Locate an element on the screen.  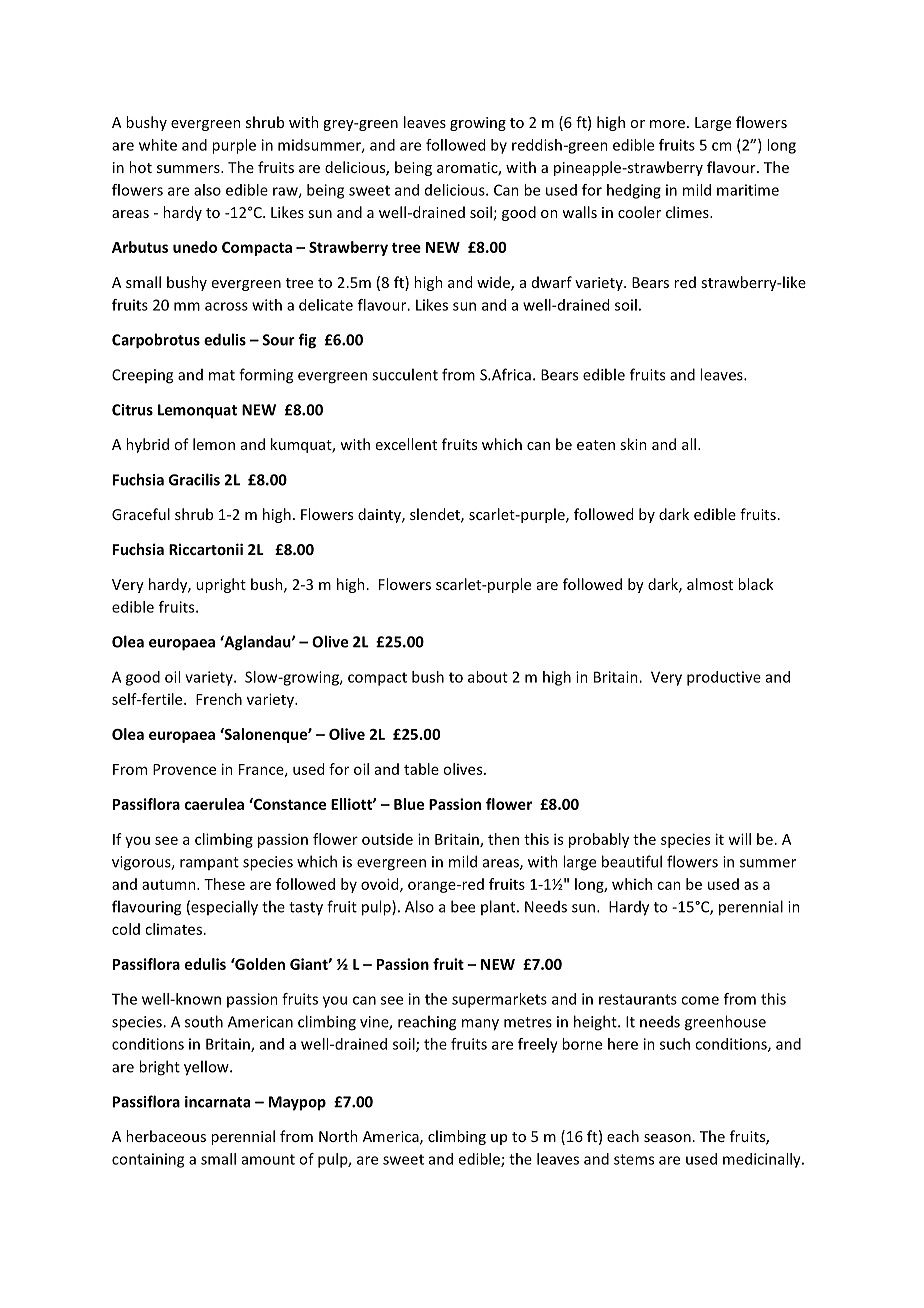
walls is located at coordinates (579, 212).
